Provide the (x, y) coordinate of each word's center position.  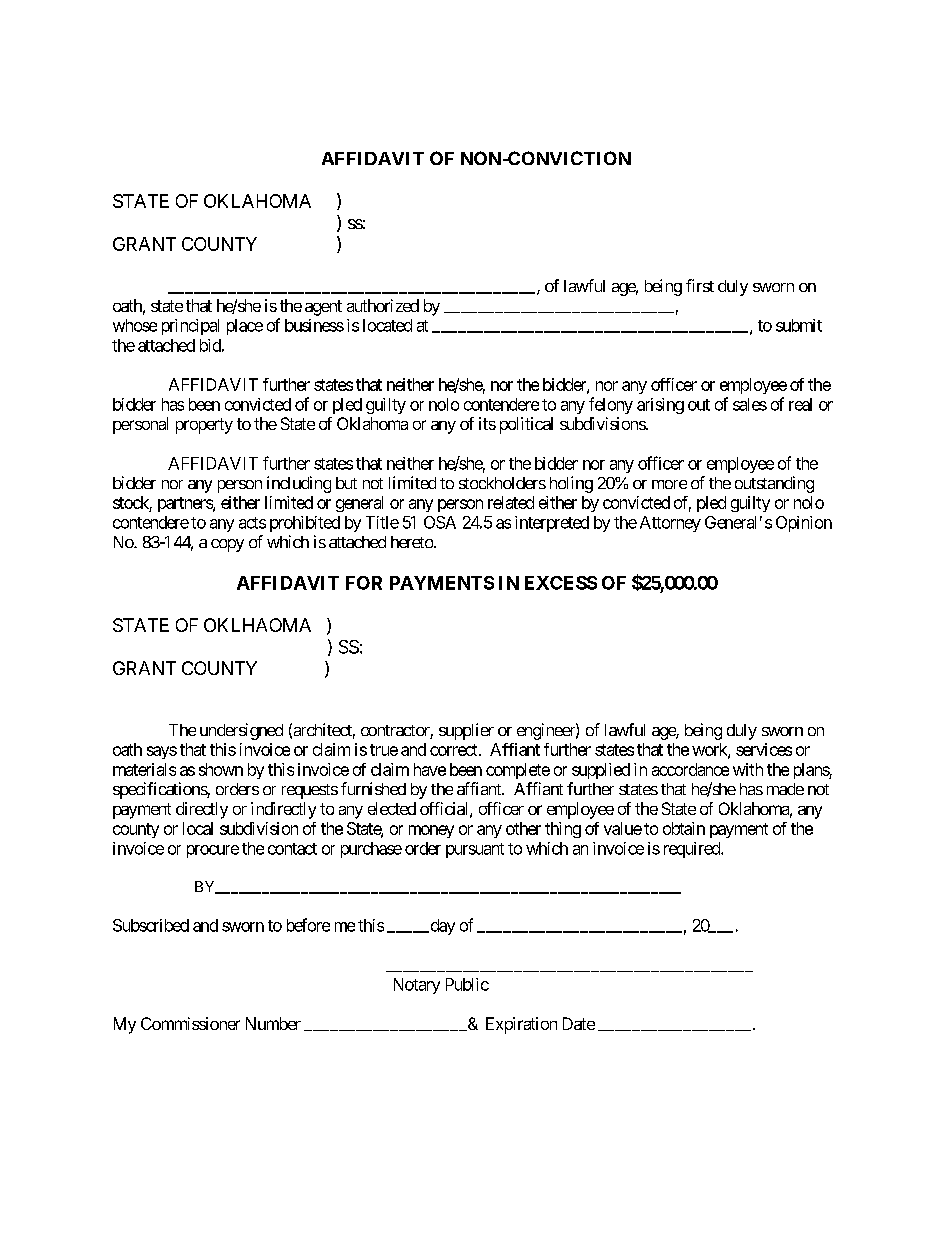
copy (227, 545)
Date (579, 1023)
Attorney (670, 524)
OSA (440, 522)
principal (190, 327)
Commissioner (190, 1023)
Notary (417, 986)
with (748, 769)
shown (221, 769)
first (700, 285)
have (430, 769)
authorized (383, 305)
